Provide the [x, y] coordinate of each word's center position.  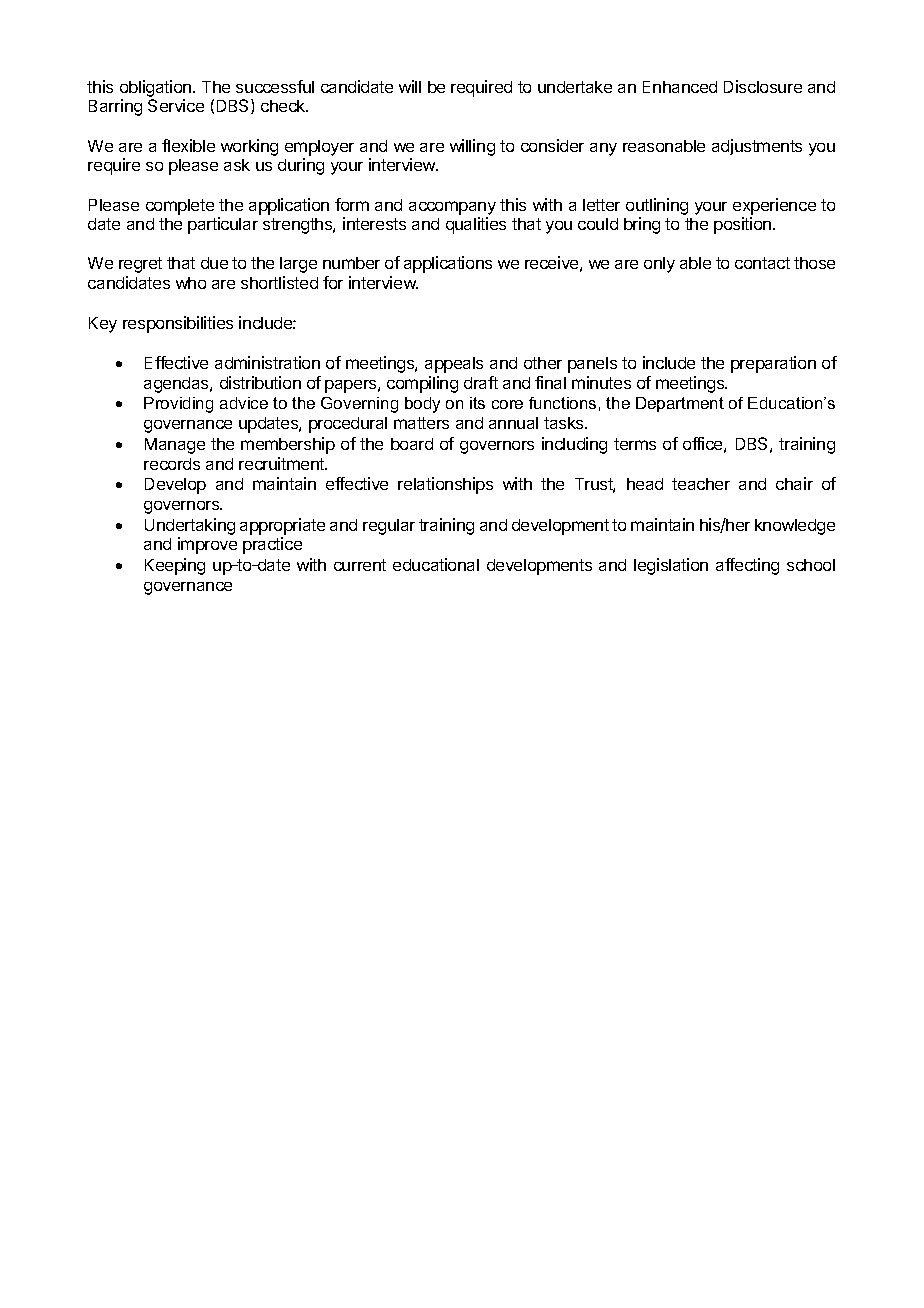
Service [176, 105]
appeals [454, 365]
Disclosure [763, 86]
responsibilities [178, 324]
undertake [575, 87]
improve [207, 545]
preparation [773, 364]
